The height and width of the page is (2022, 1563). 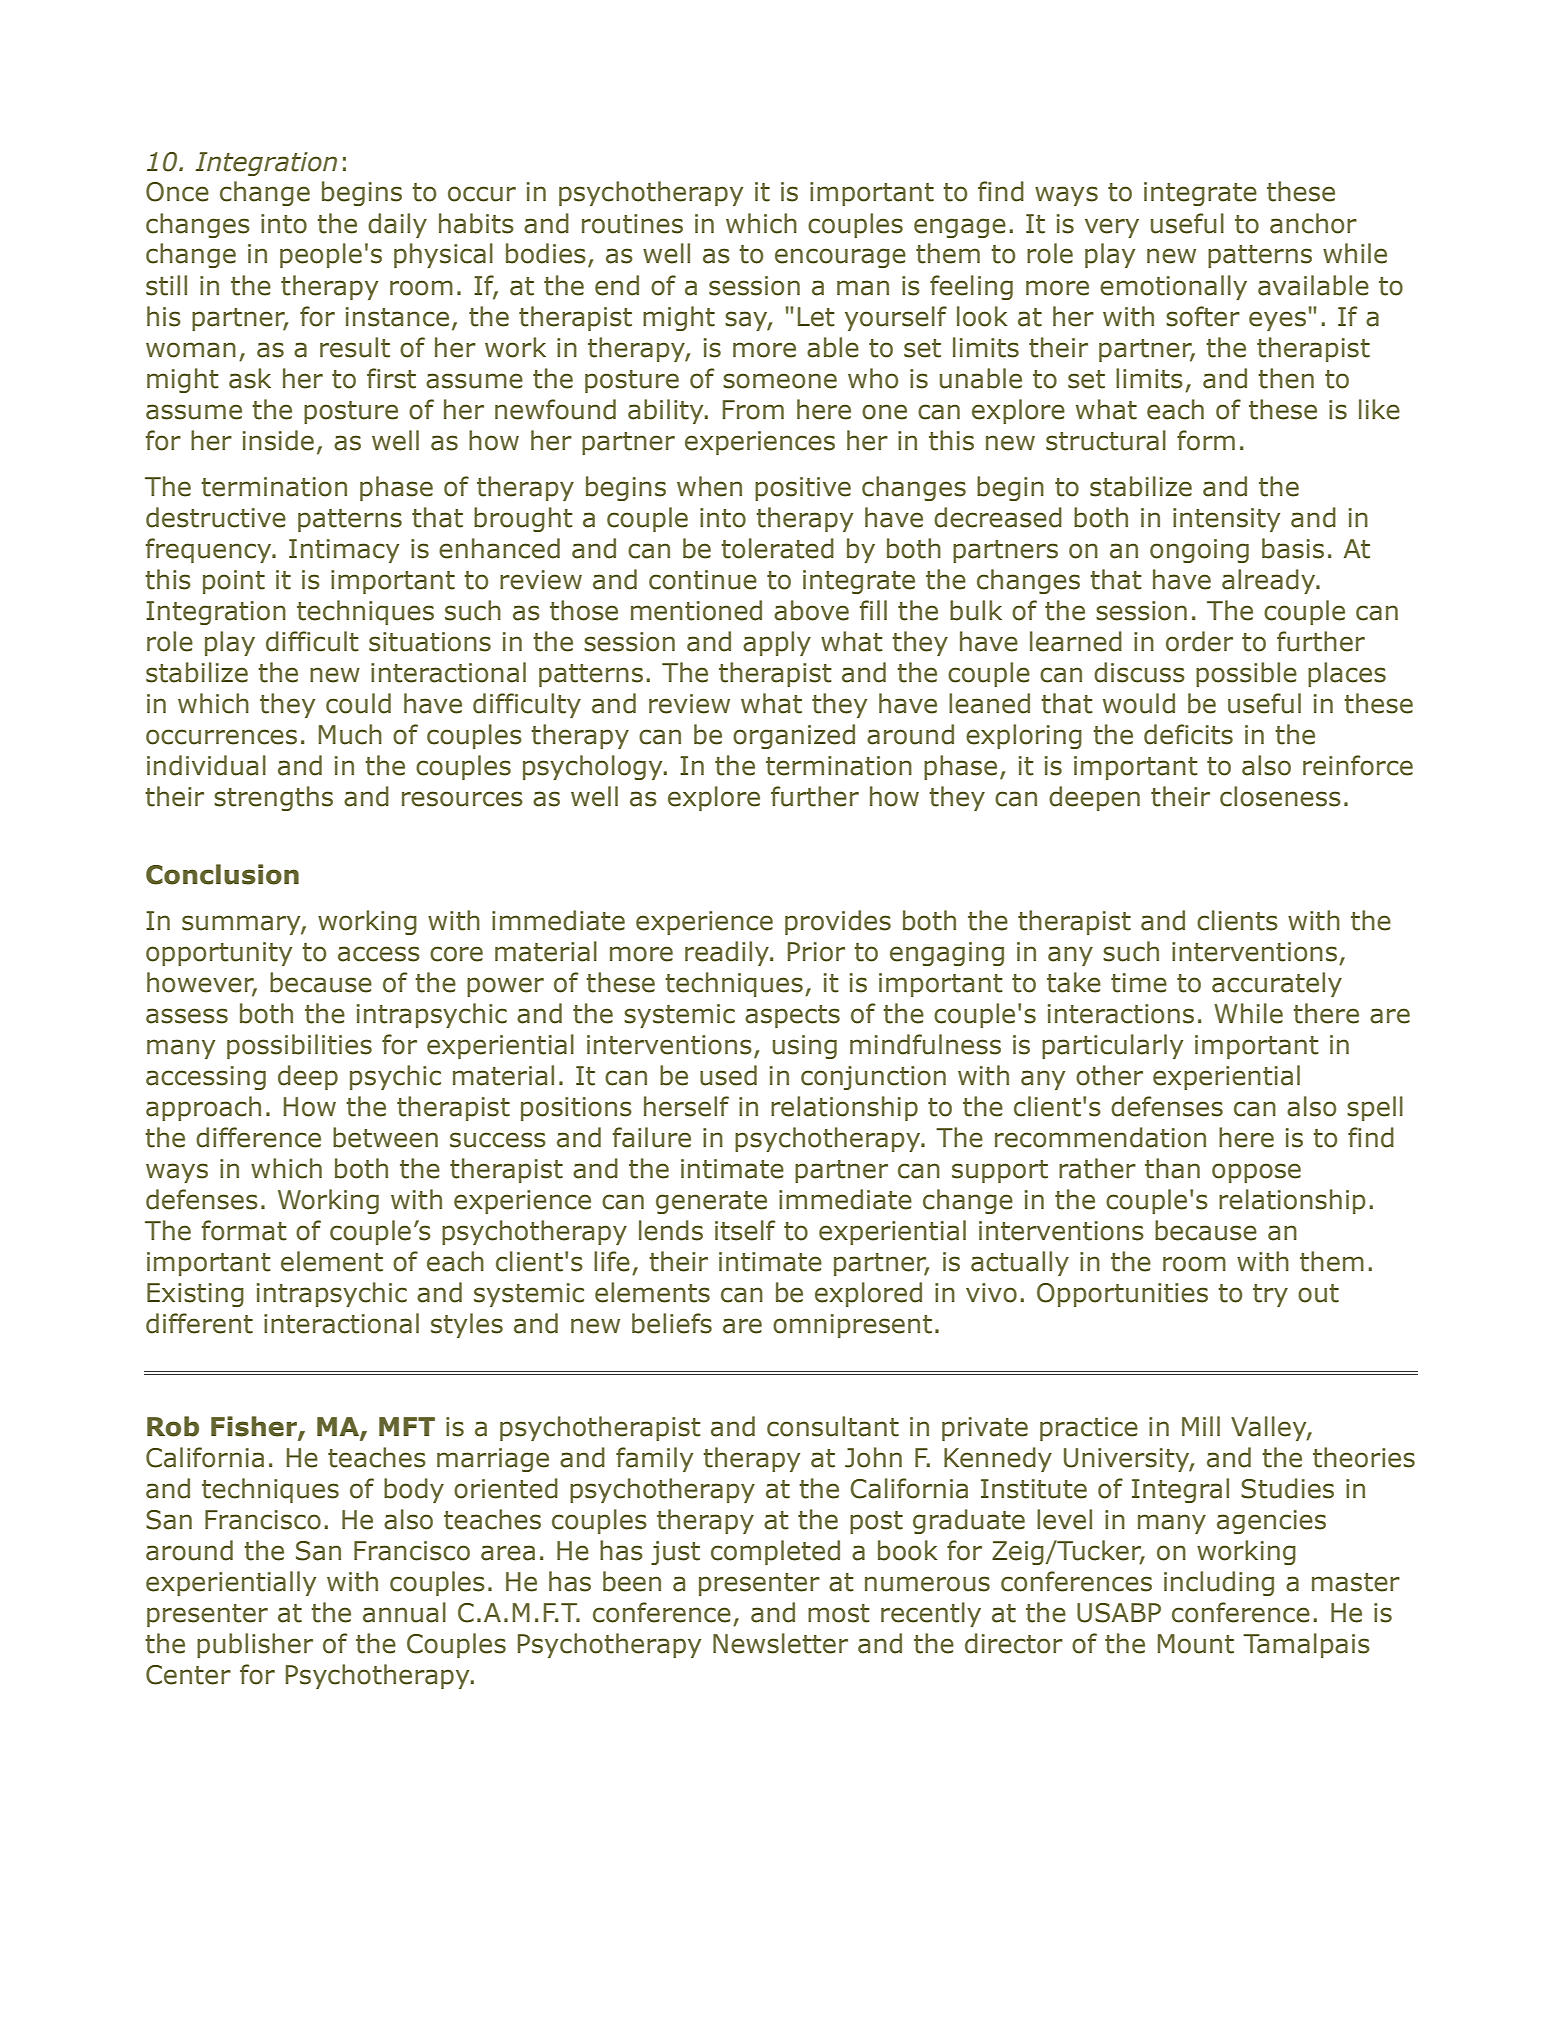 What do you see at coordinates (1173, 287) in the page?
I see `emotionally` at bounding box center [1173, 287].
